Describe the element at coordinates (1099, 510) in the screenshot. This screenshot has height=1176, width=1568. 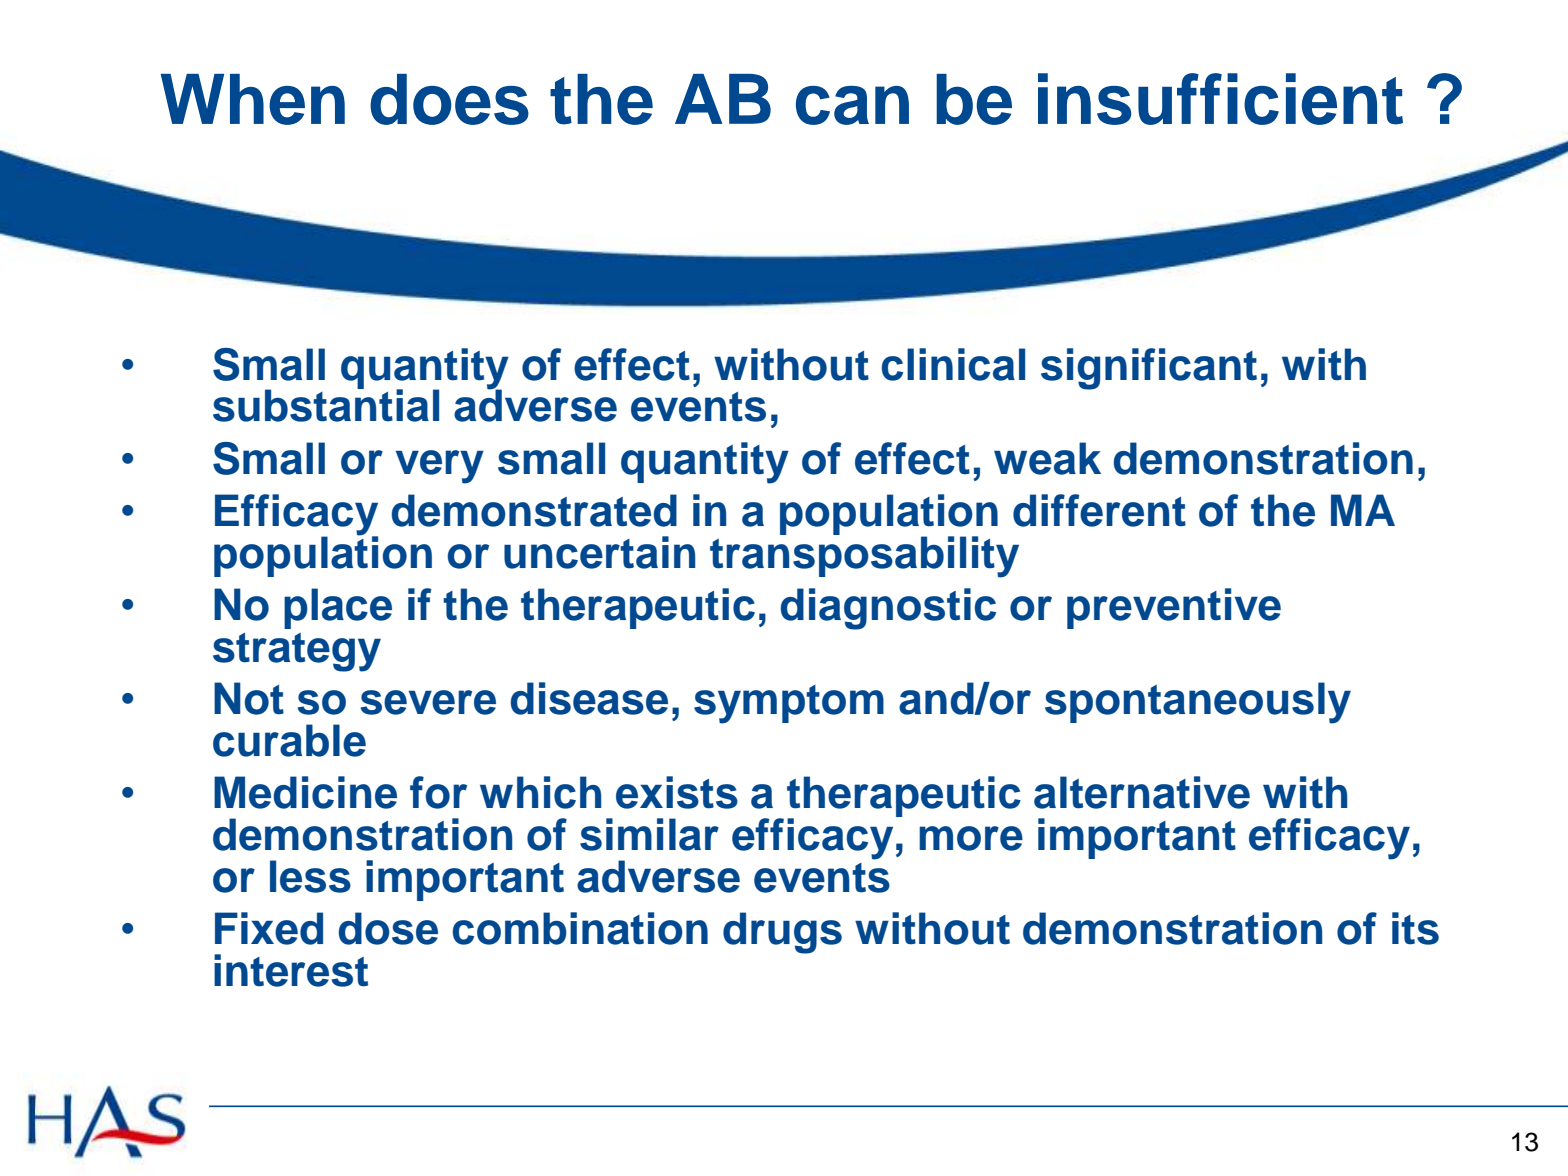
I see `different` at that location.
